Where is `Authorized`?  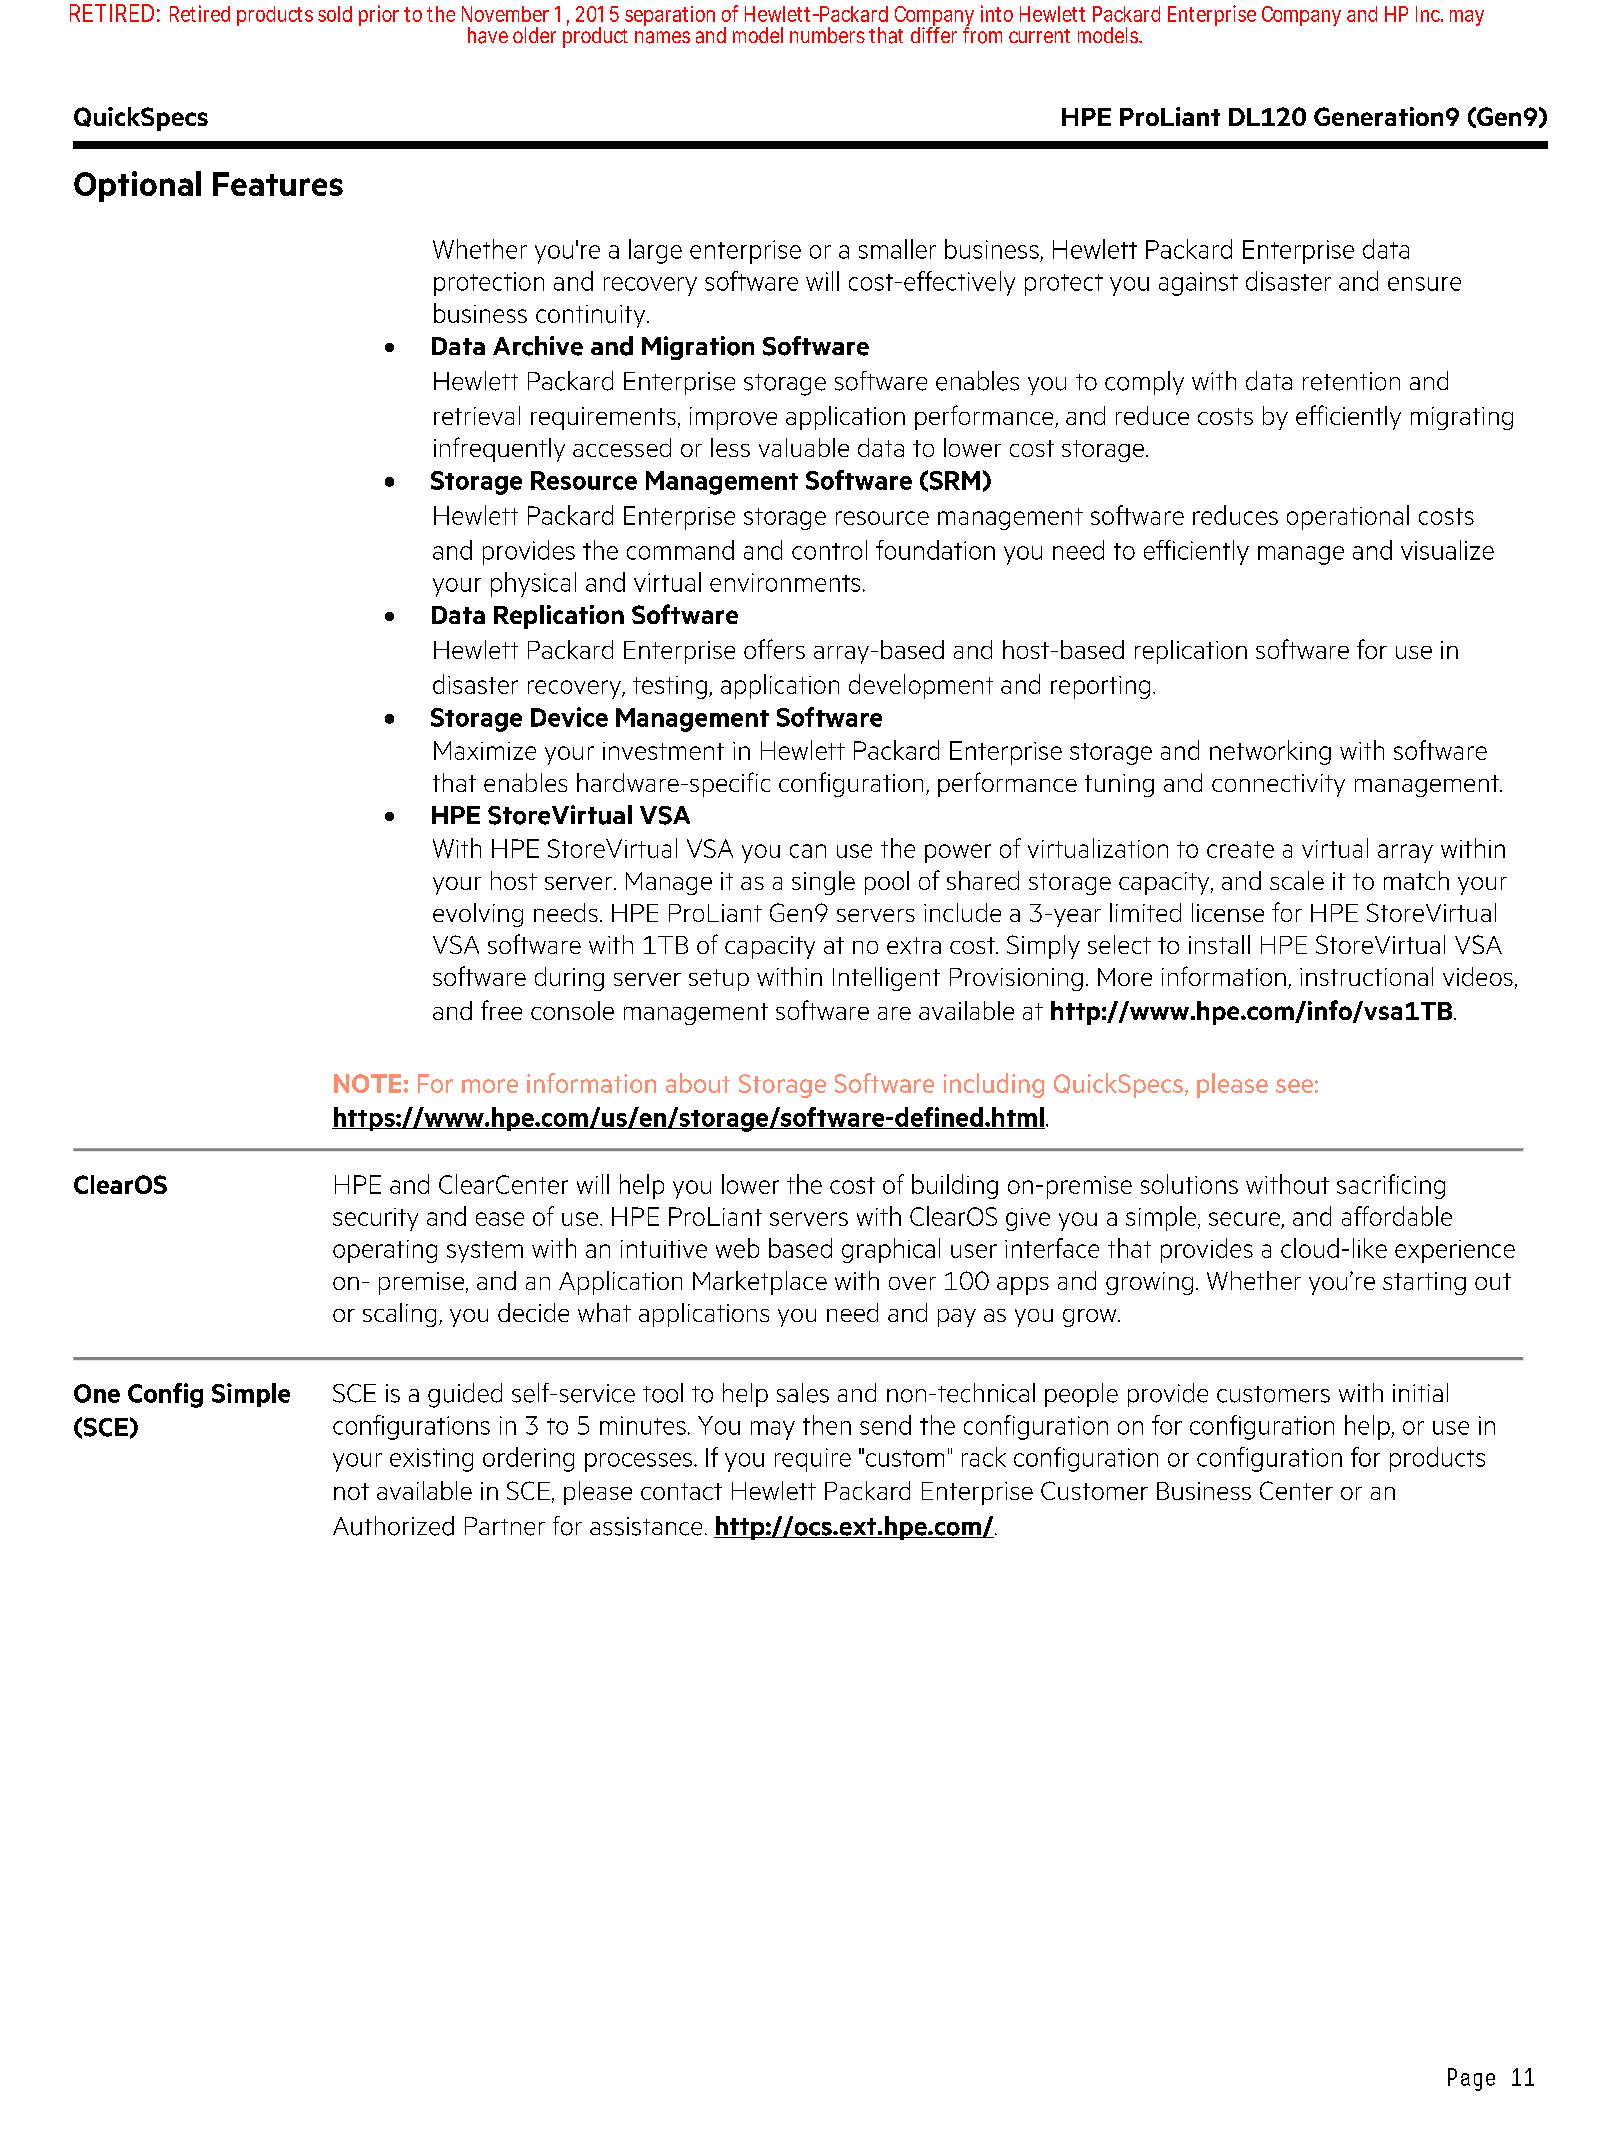 Authorized is located at coordinates (393, 1526).
